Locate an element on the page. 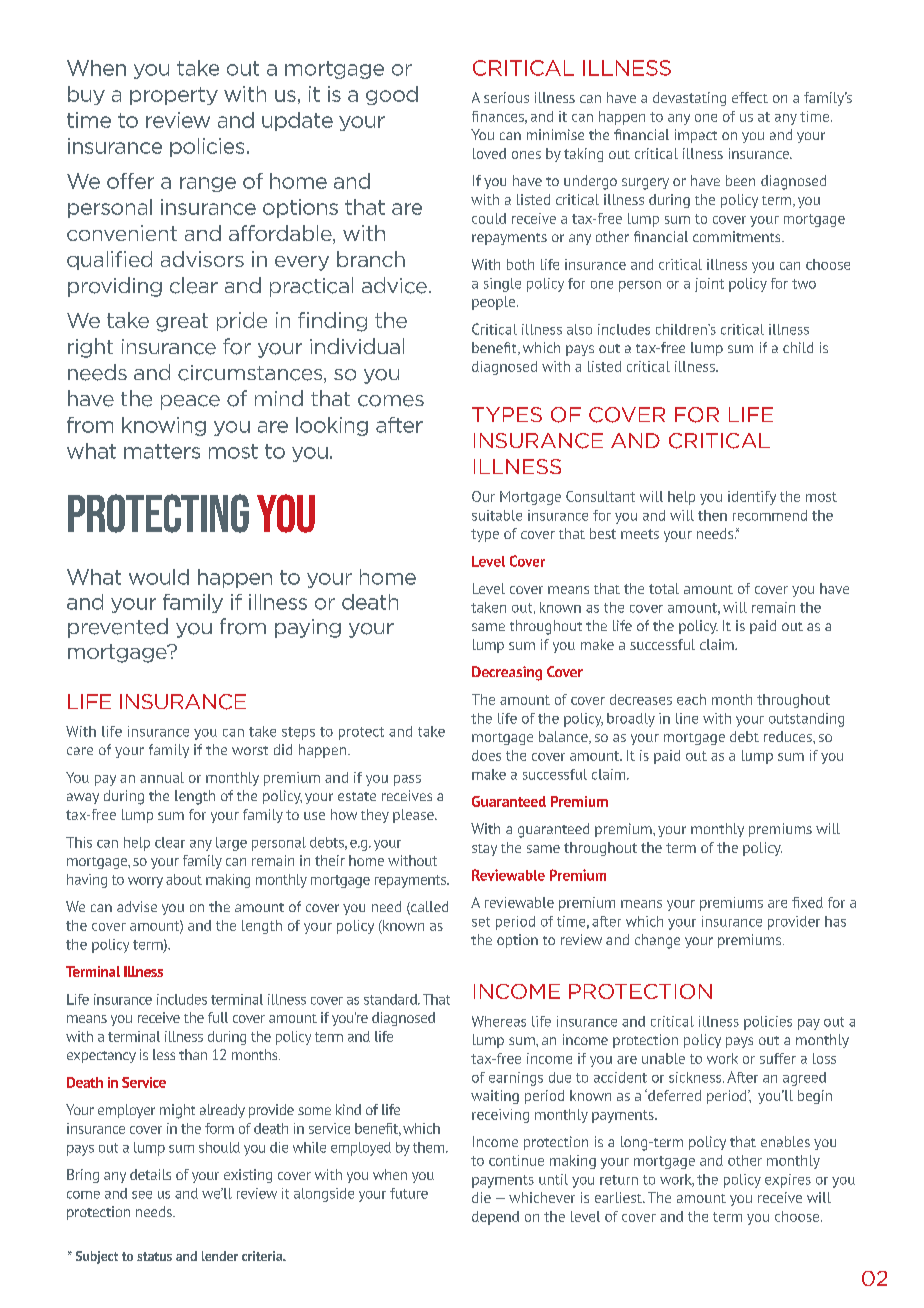  about is located at coordinates (184, 879).
